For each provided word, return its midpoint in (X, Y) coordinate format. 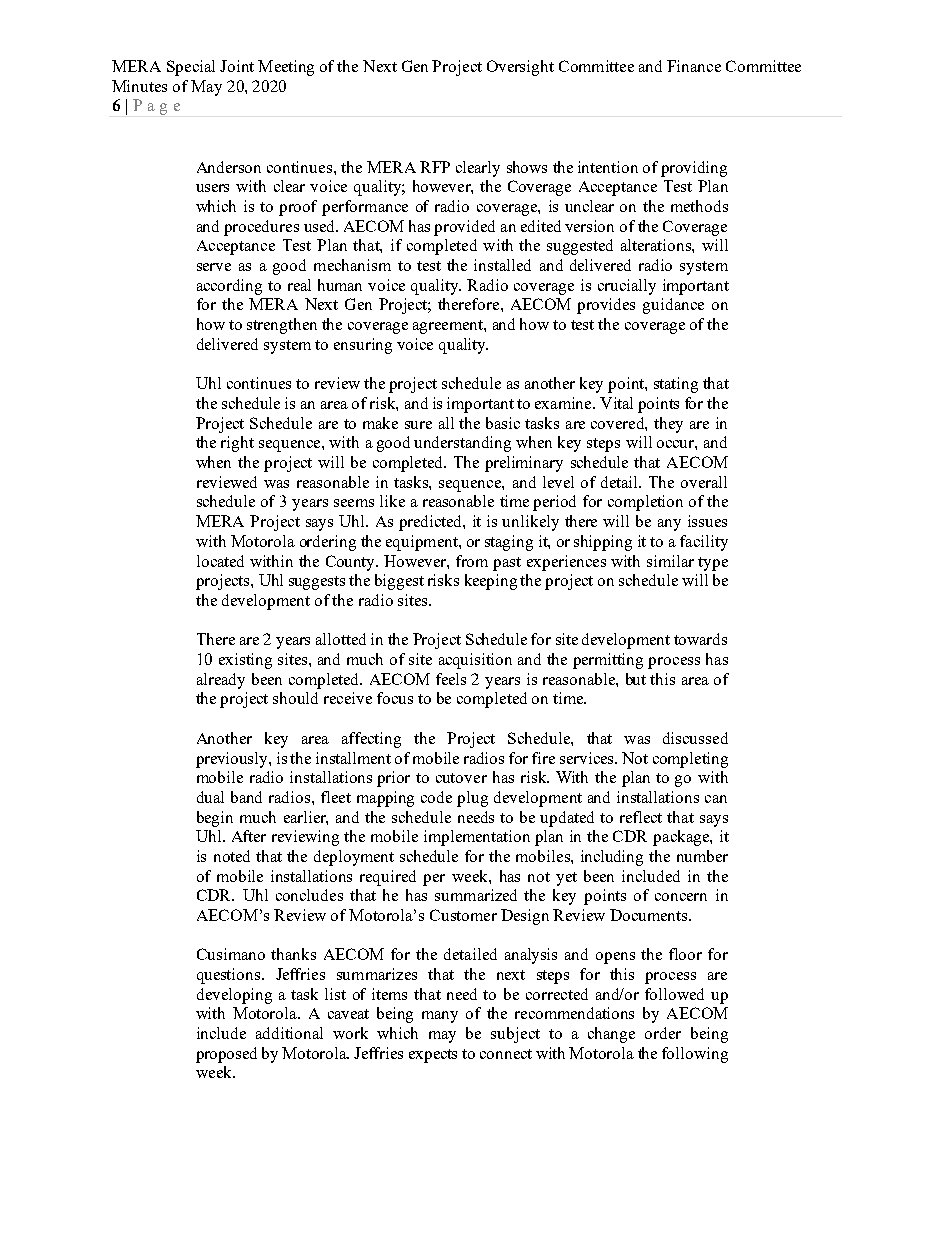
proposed (226, 1055)
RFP (435, 167)
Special (191, 68)
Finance (694, 66)
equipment (423, 543)
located (220, 561)
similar (670, 561)
